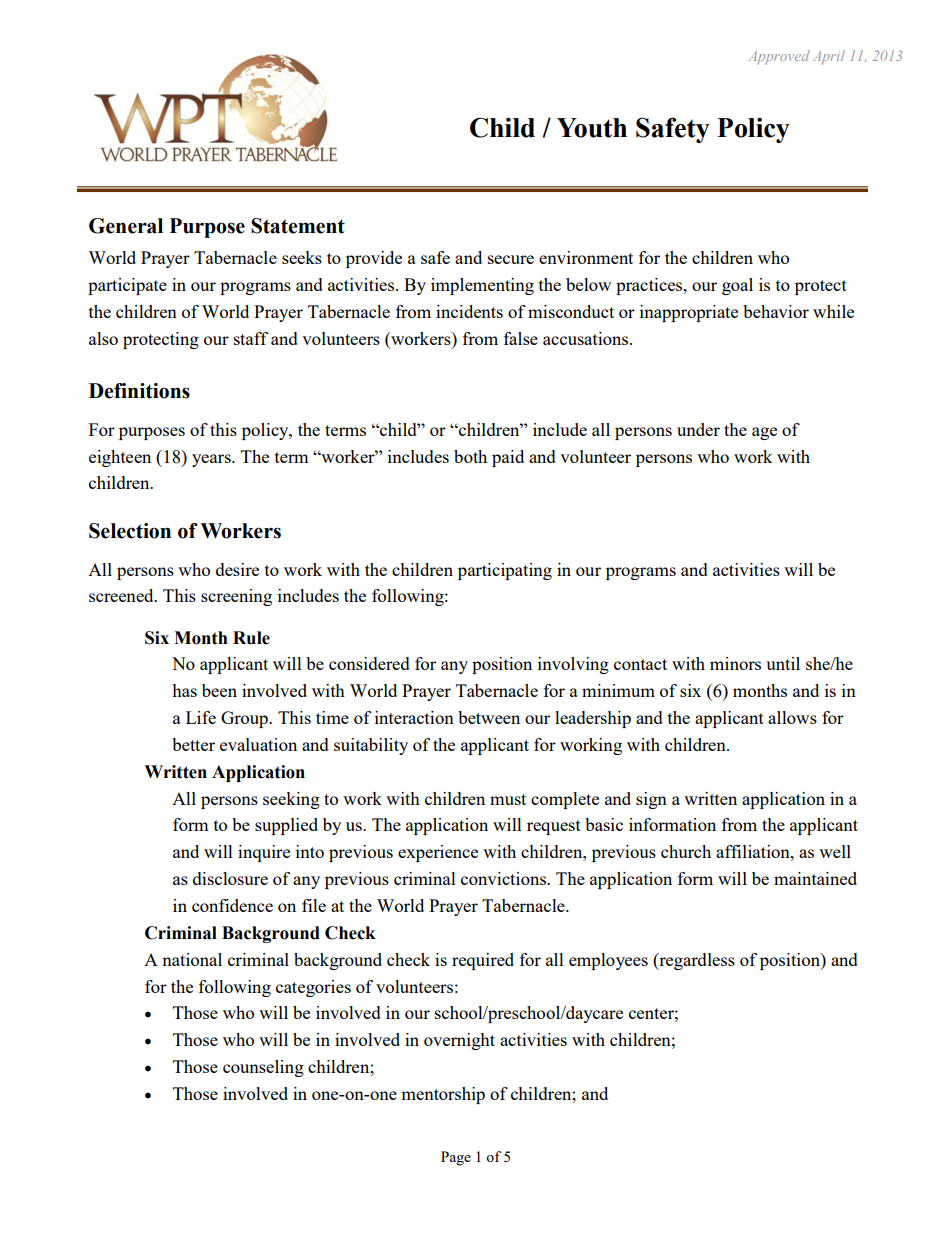 This screenshot has width=952, height=1233. I want to click on employees, so click(608, 961).
